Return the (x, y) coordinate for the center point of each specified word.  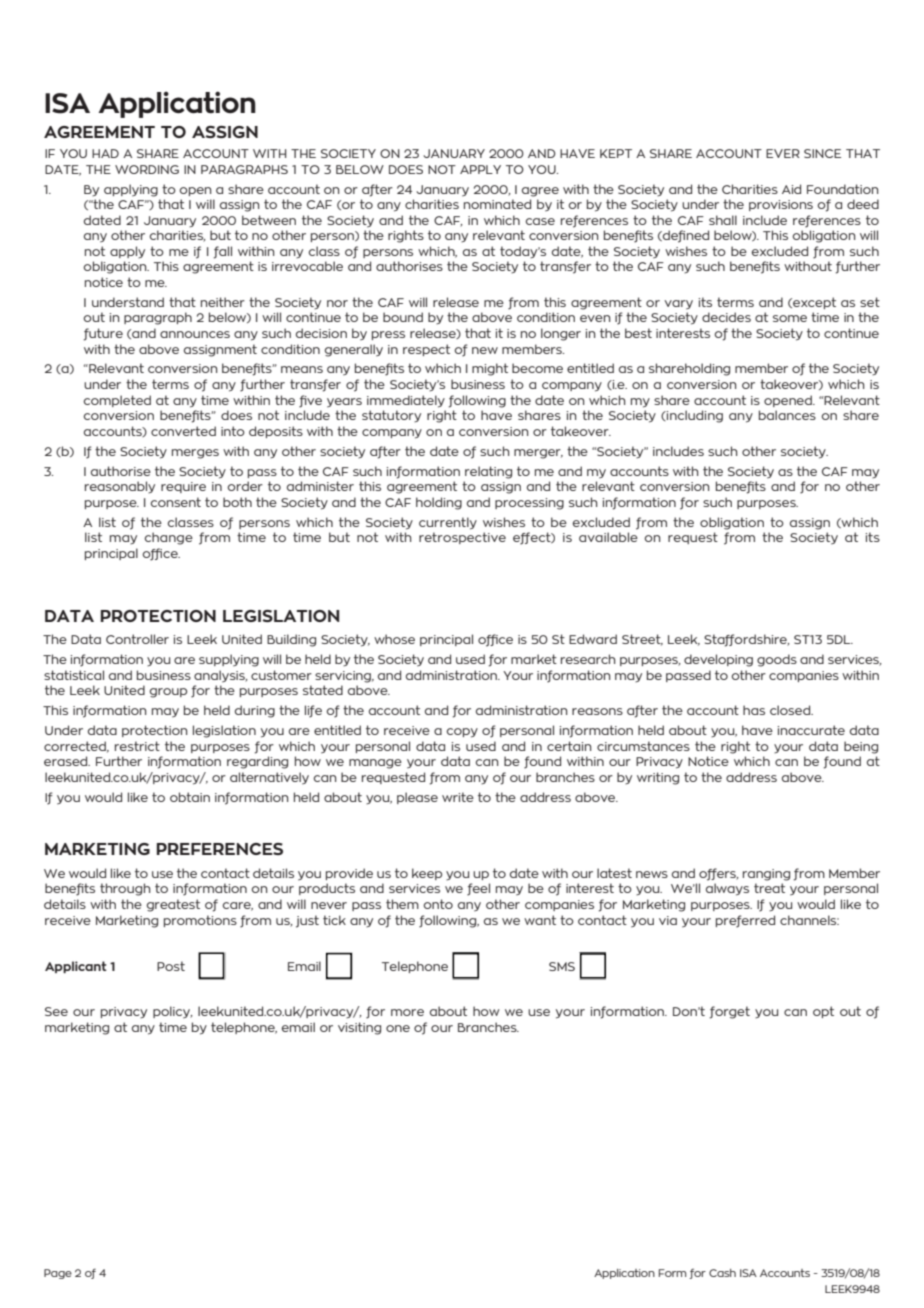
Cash (722, 1273)
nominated (497, 204)
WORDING (147, 169)
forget (730, 1012)
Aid (791, 189)
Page (58, 1274)
